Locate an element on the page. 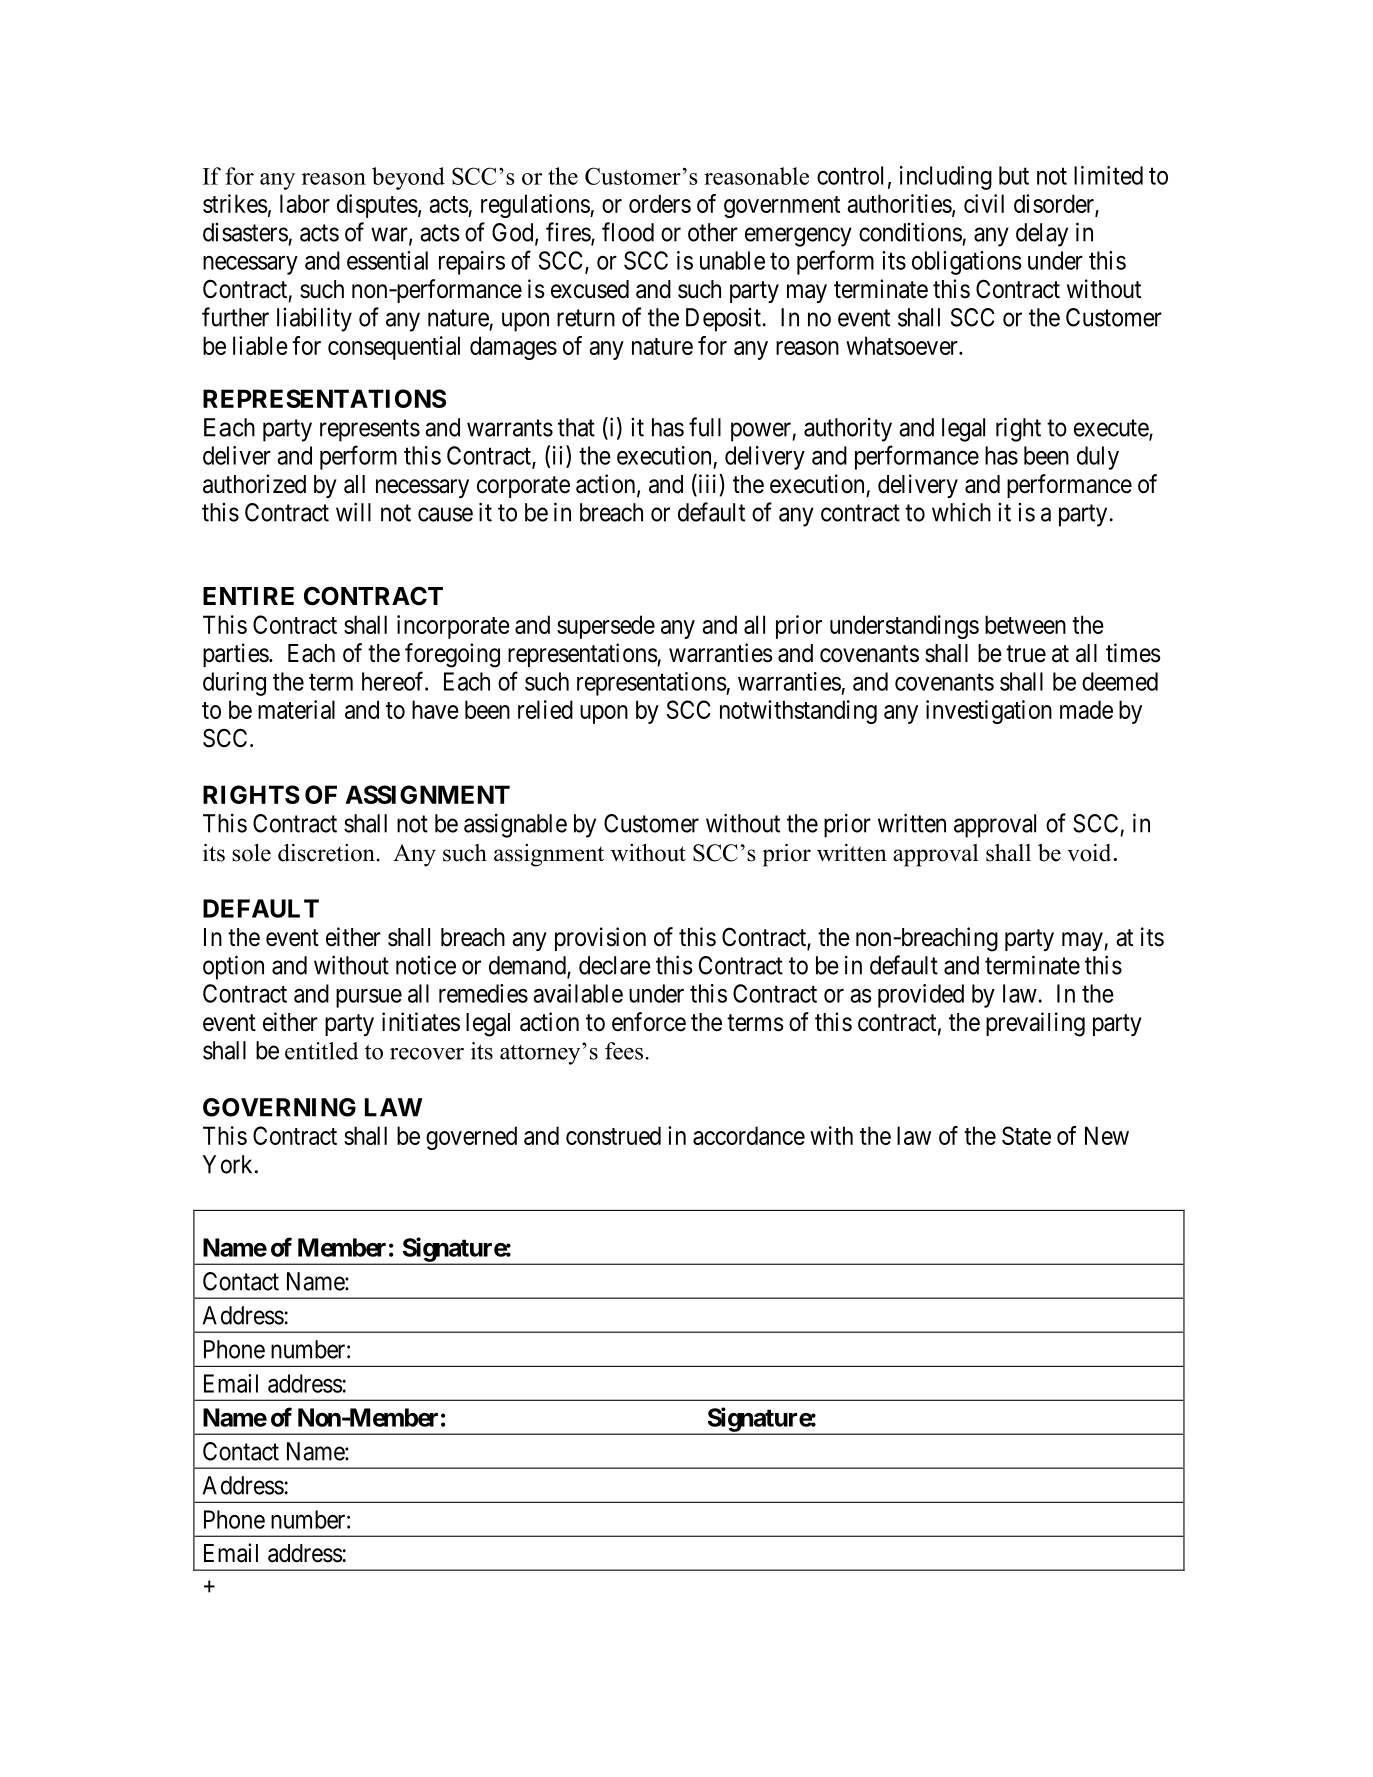 Image resolution: width=1373 pixels, height=1777 pixels. GOVERNING is located at coordinates (279, 1107).
